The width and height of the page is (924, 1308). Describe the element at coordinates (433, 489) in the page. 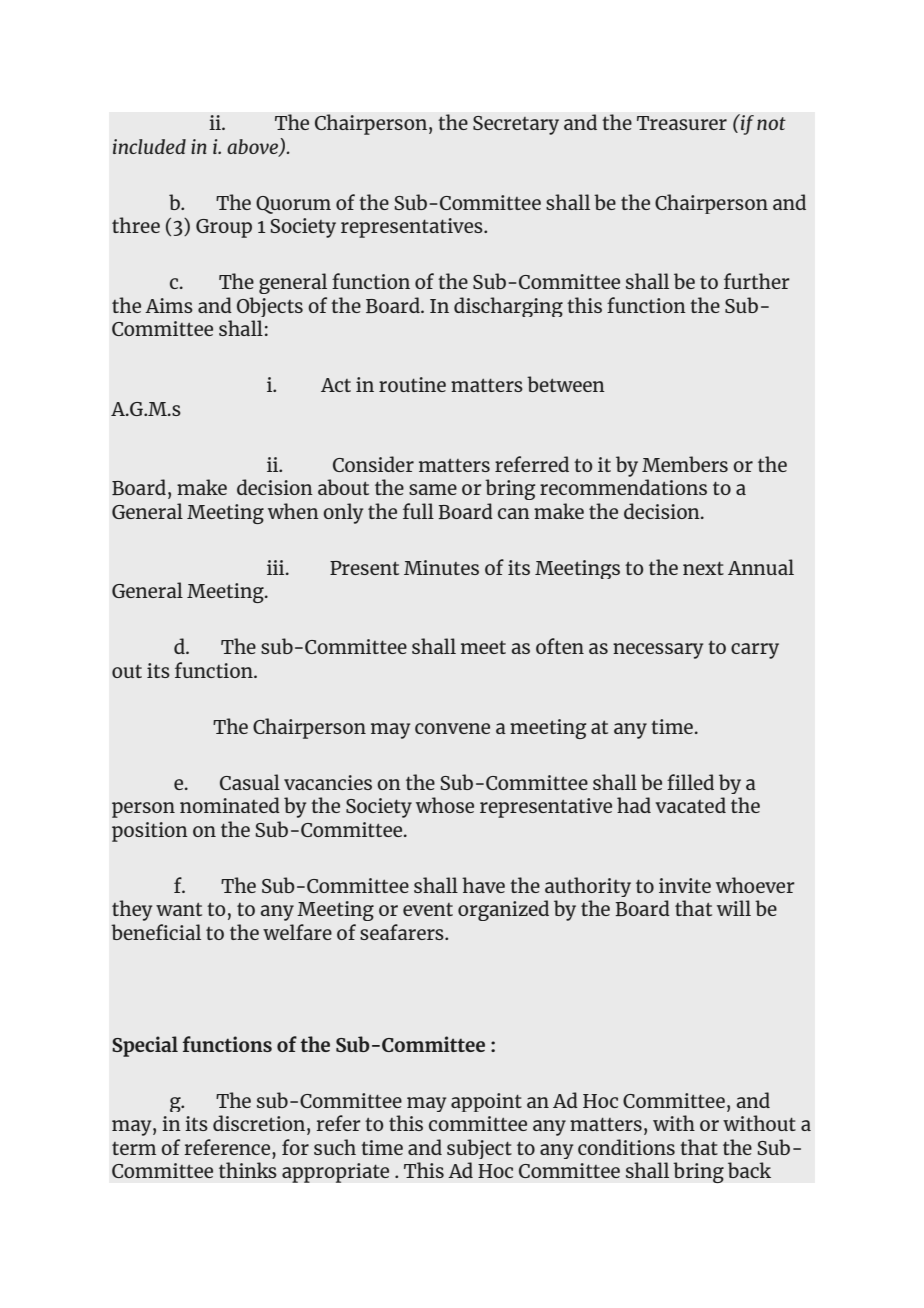

I see `same` at that location.
